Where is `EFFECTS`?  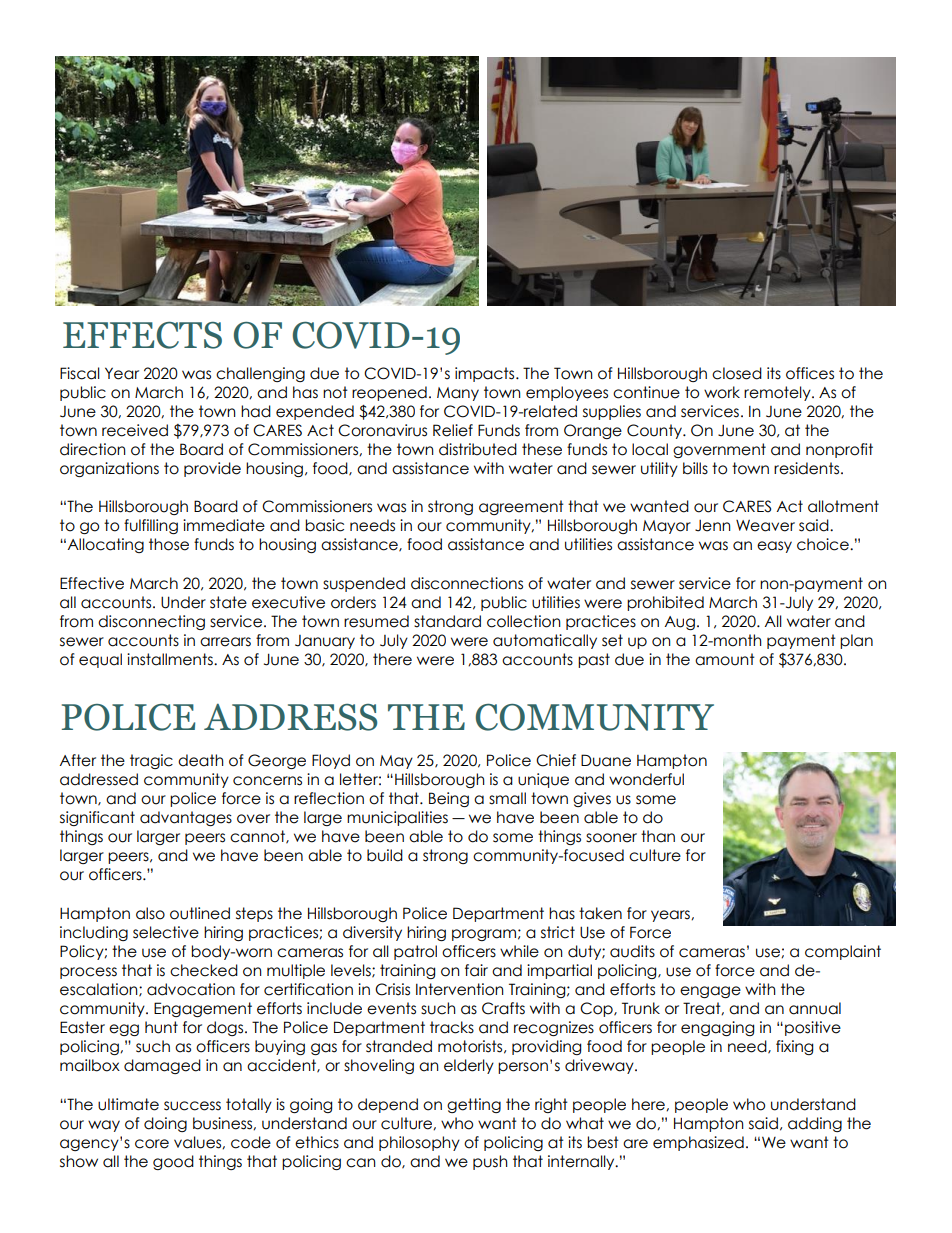 EFFECTS is located at coordinates (142, 335).
